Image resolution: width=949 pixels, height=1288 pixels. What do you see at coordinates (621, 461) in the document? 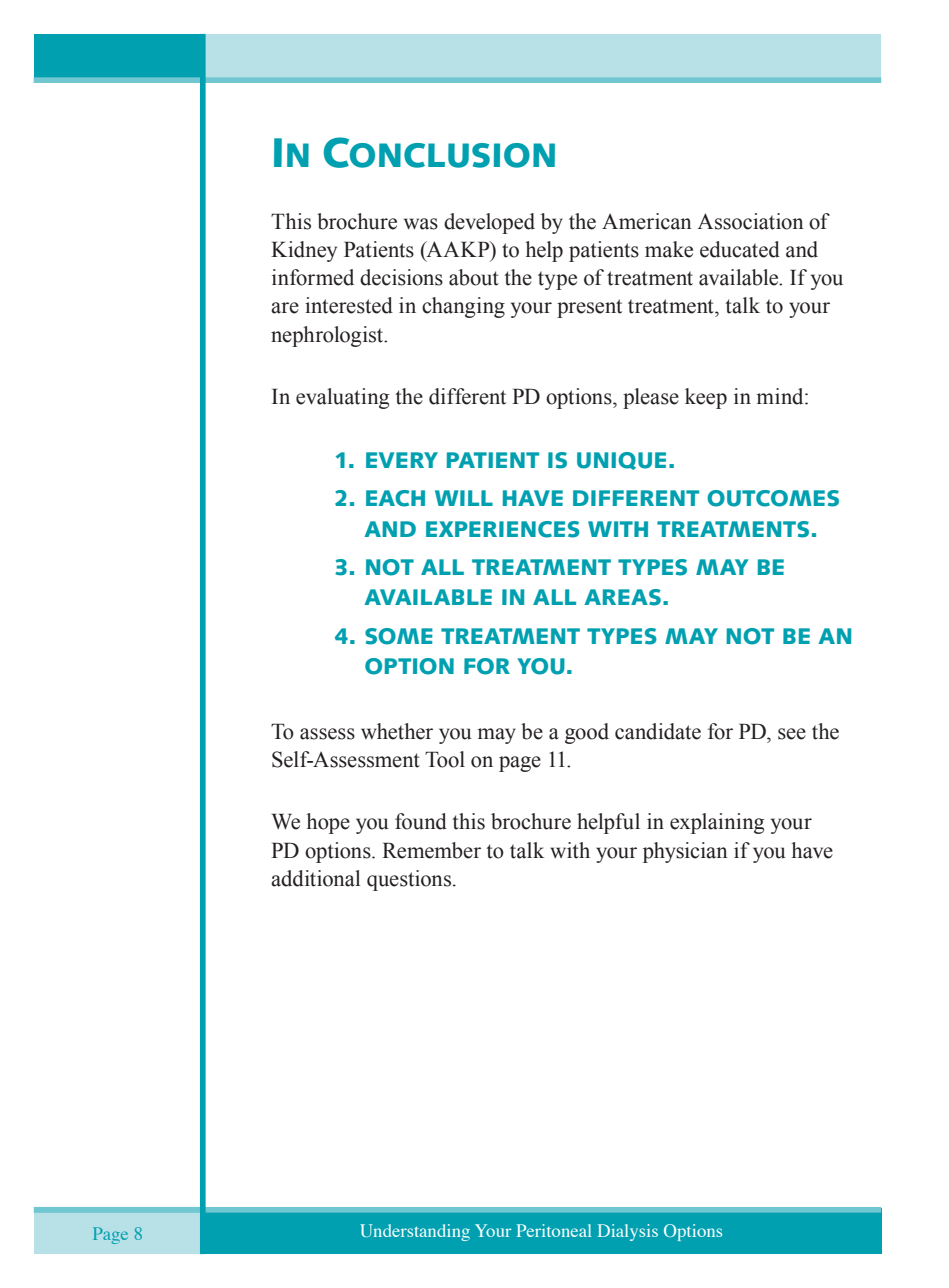
I see `UNIQUE` at bounding box center [621, 461].
